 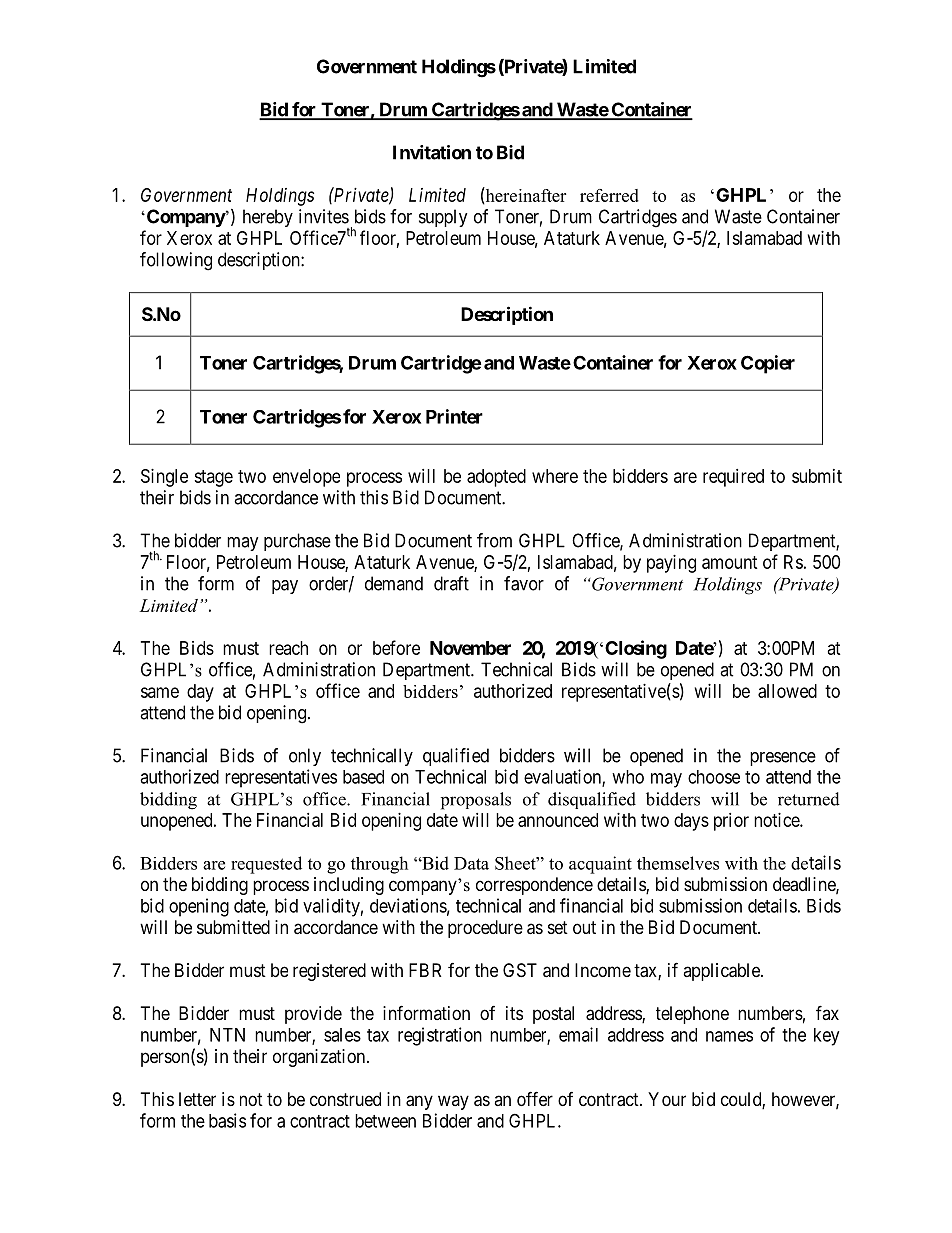 I want to click on prior, so click(x=731, y=822).
